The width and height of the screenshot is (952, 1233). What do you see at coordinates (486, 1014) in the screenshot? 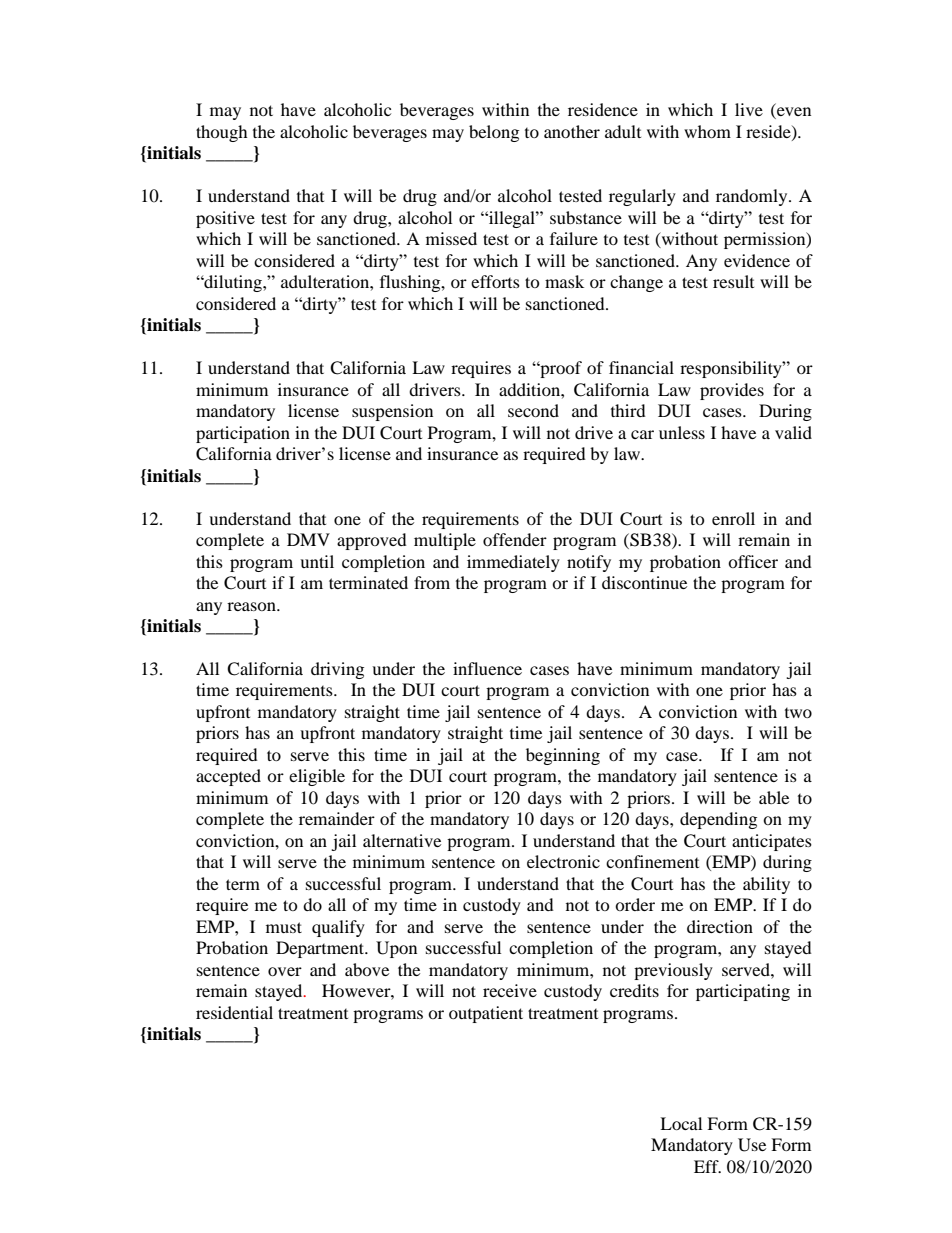
I see `outpatient` at bounding box center [486, 1014].
